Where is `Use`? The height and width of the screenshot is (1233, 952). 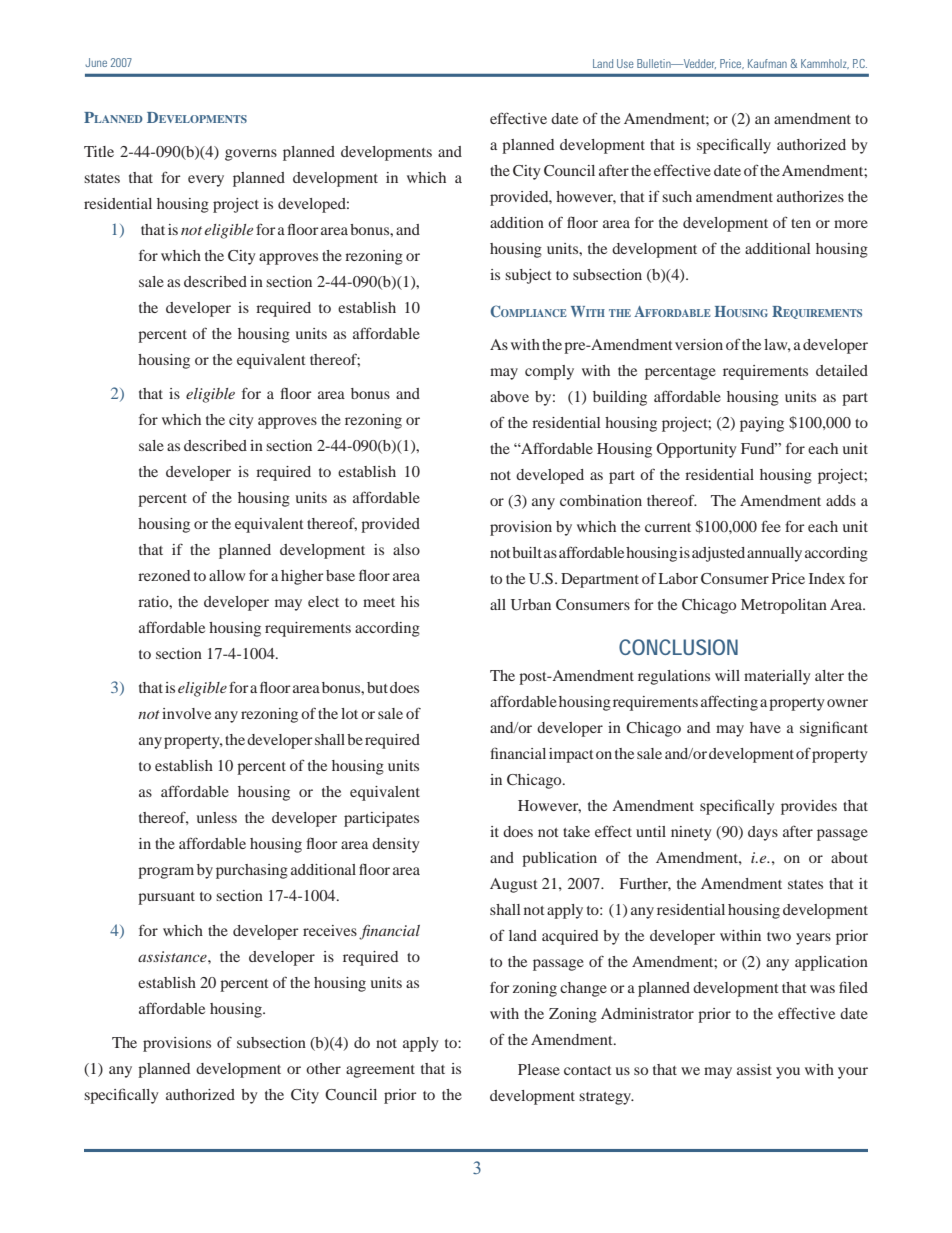
Use is located at coordinates (625, 63).
